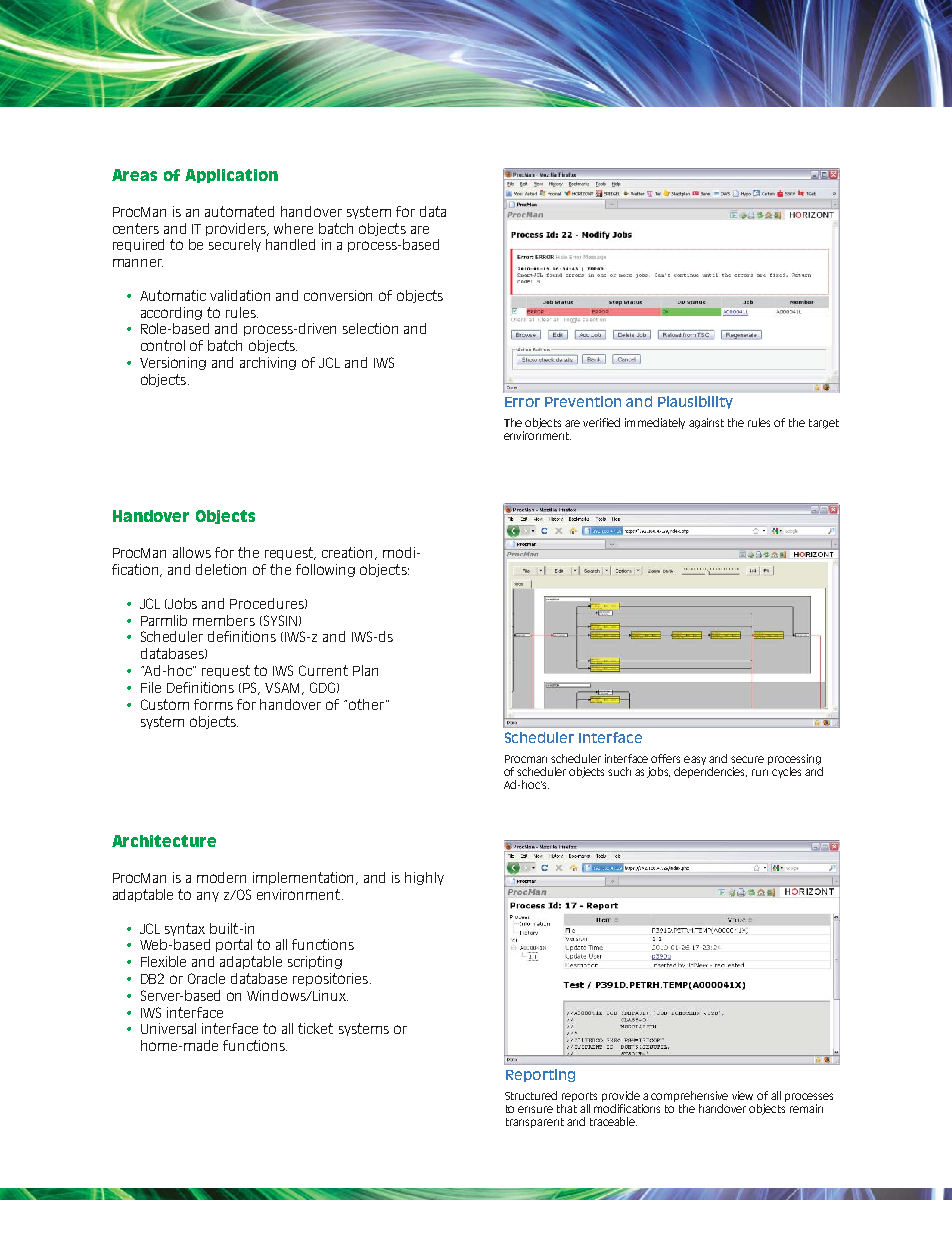  Describe the element at coordinates (424, 878) in the page. I see `highly` at that location.
